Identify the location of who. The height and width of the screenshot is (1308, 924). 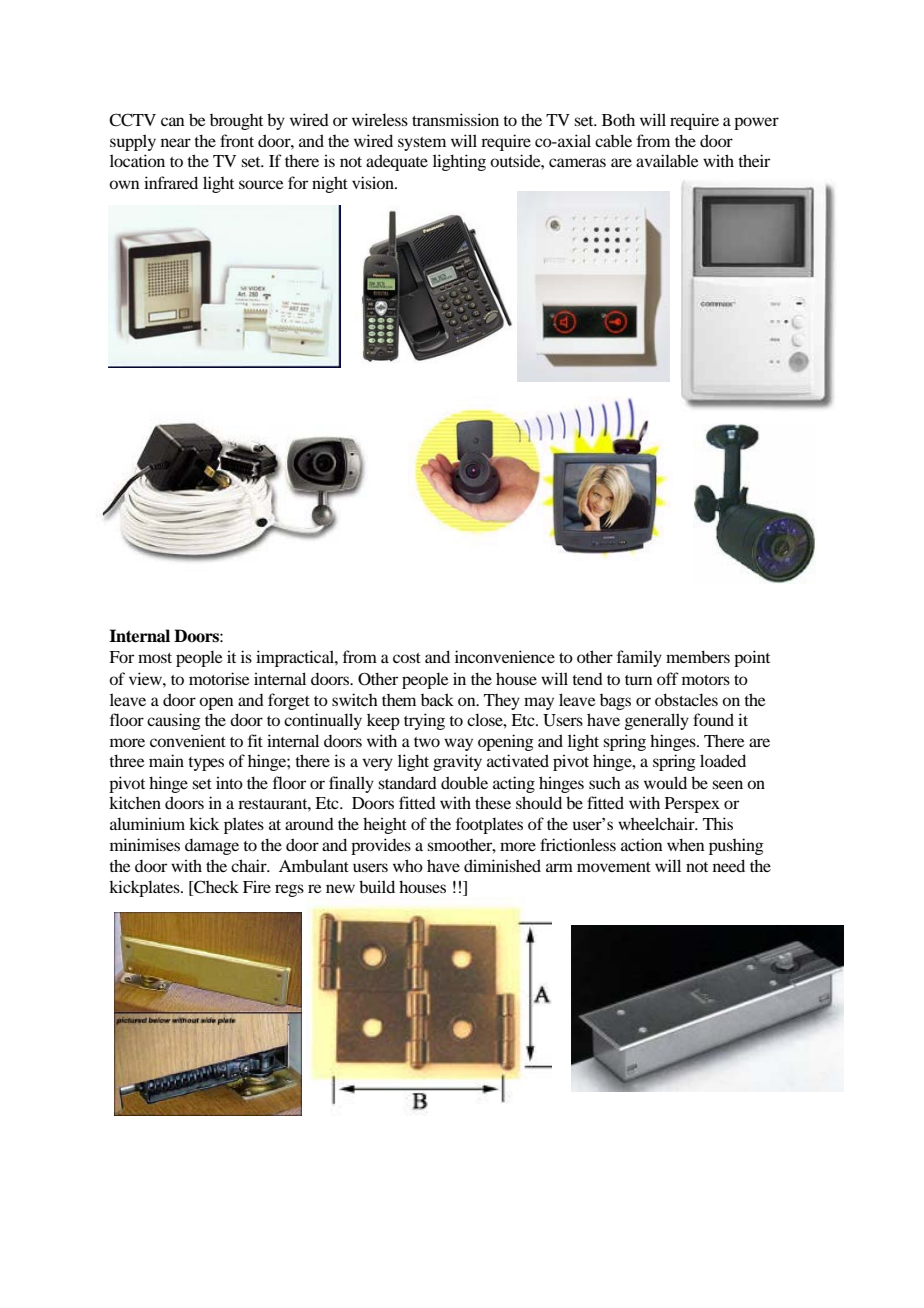
(408, 865).
